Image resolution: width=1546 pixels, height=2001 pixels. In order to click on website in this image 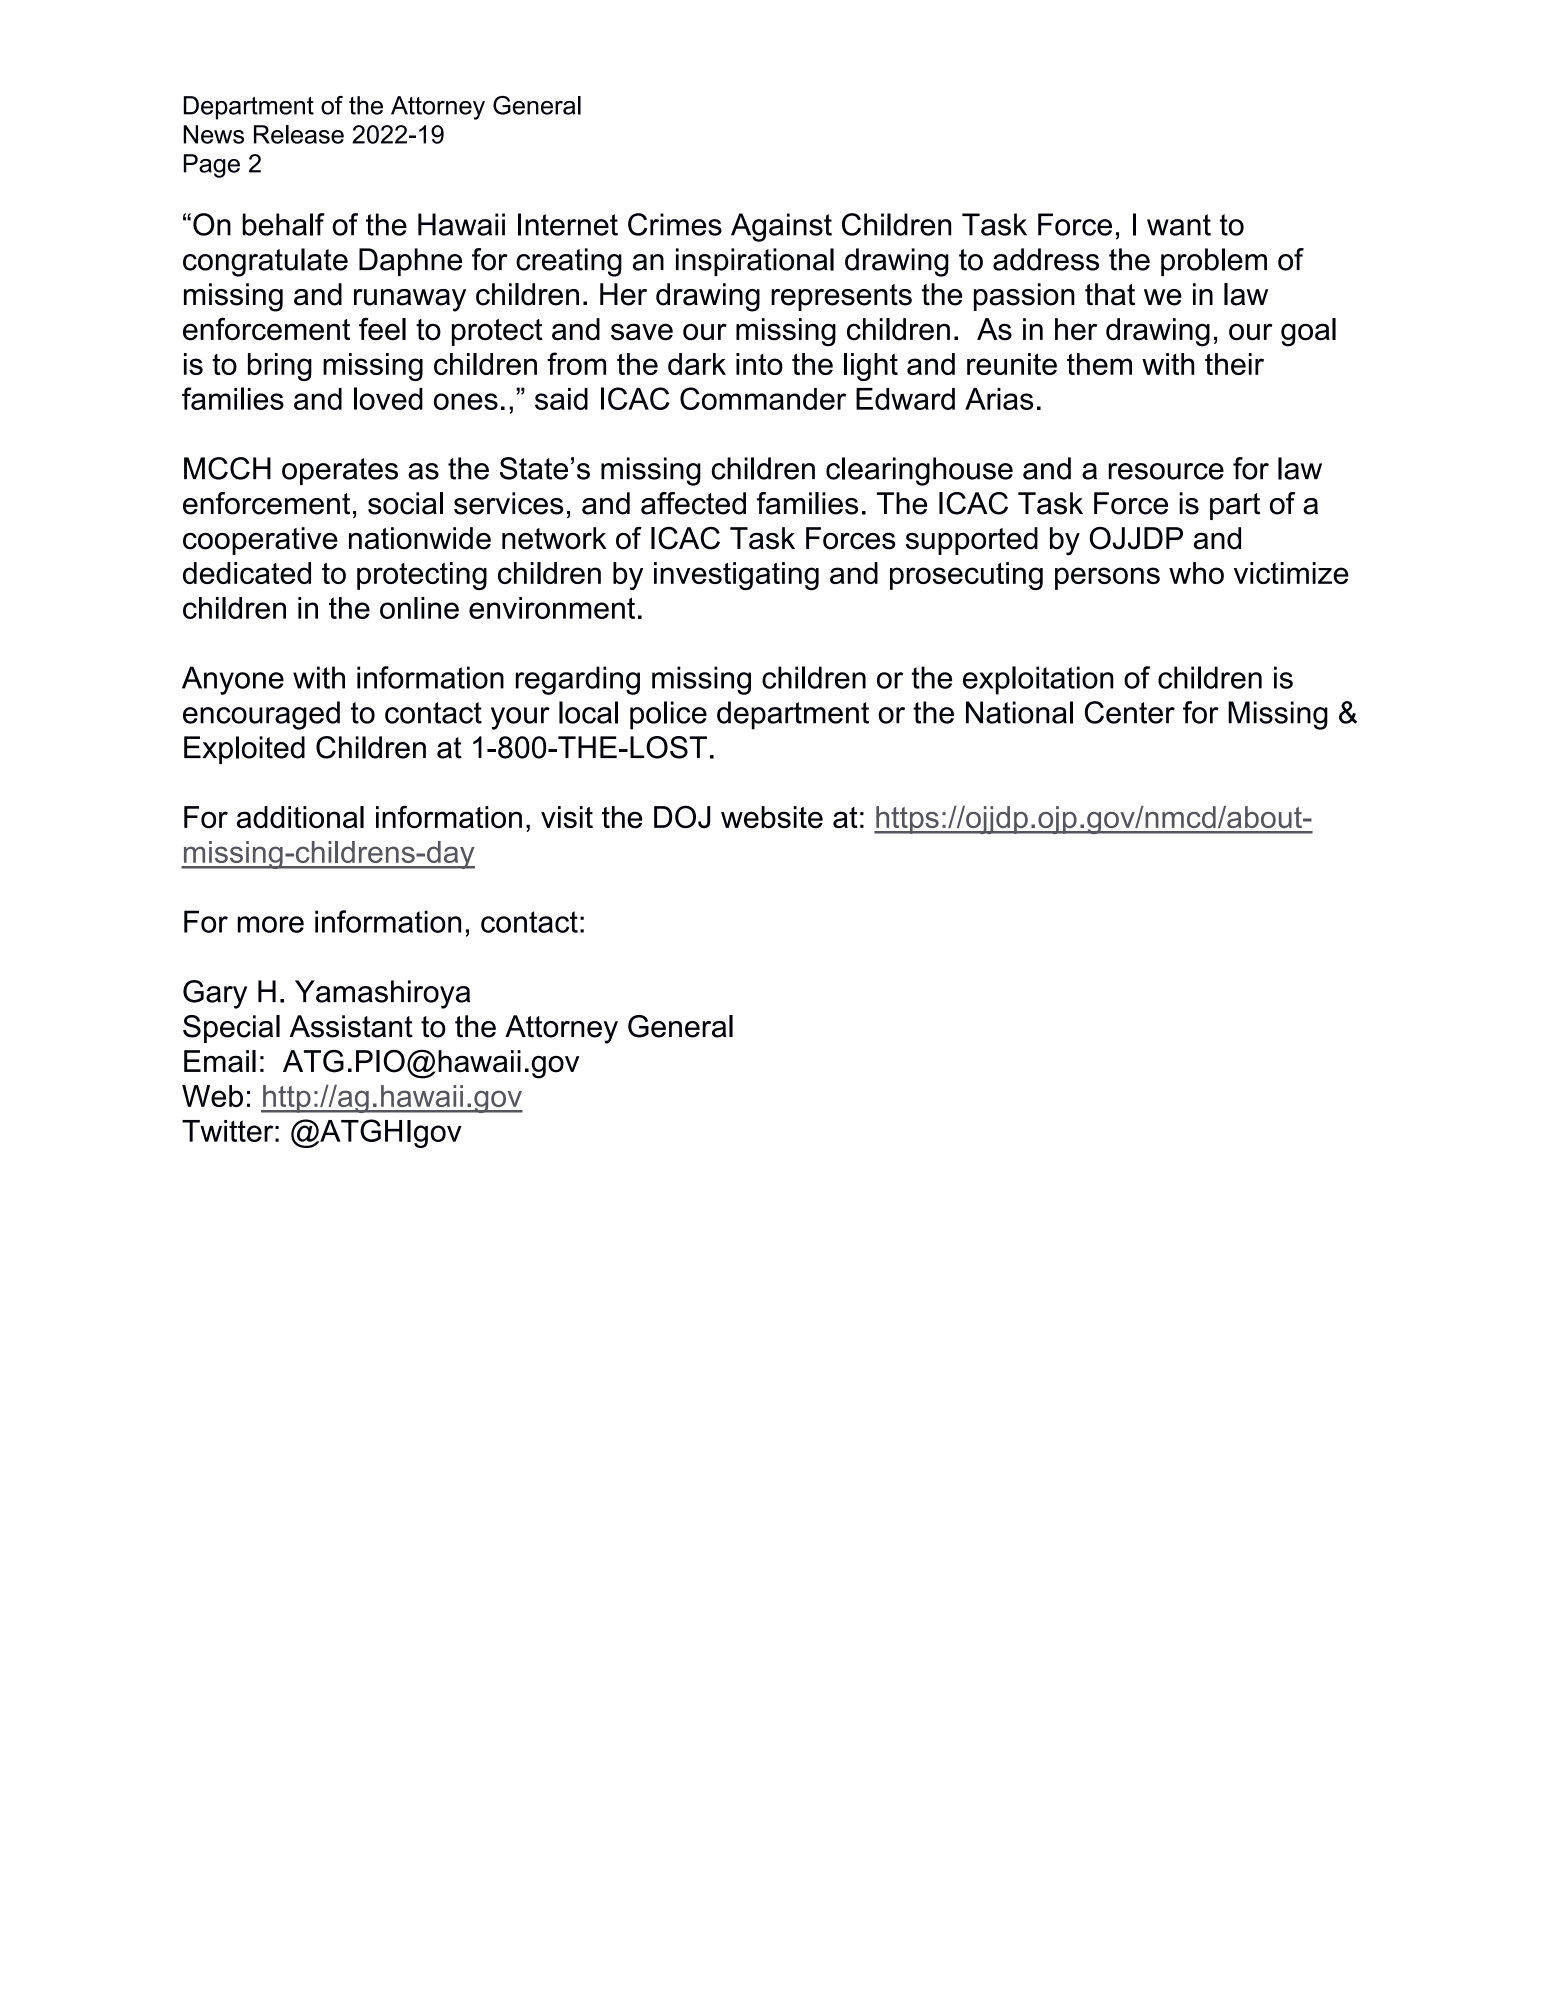, I will do `click(772, 817)`.
